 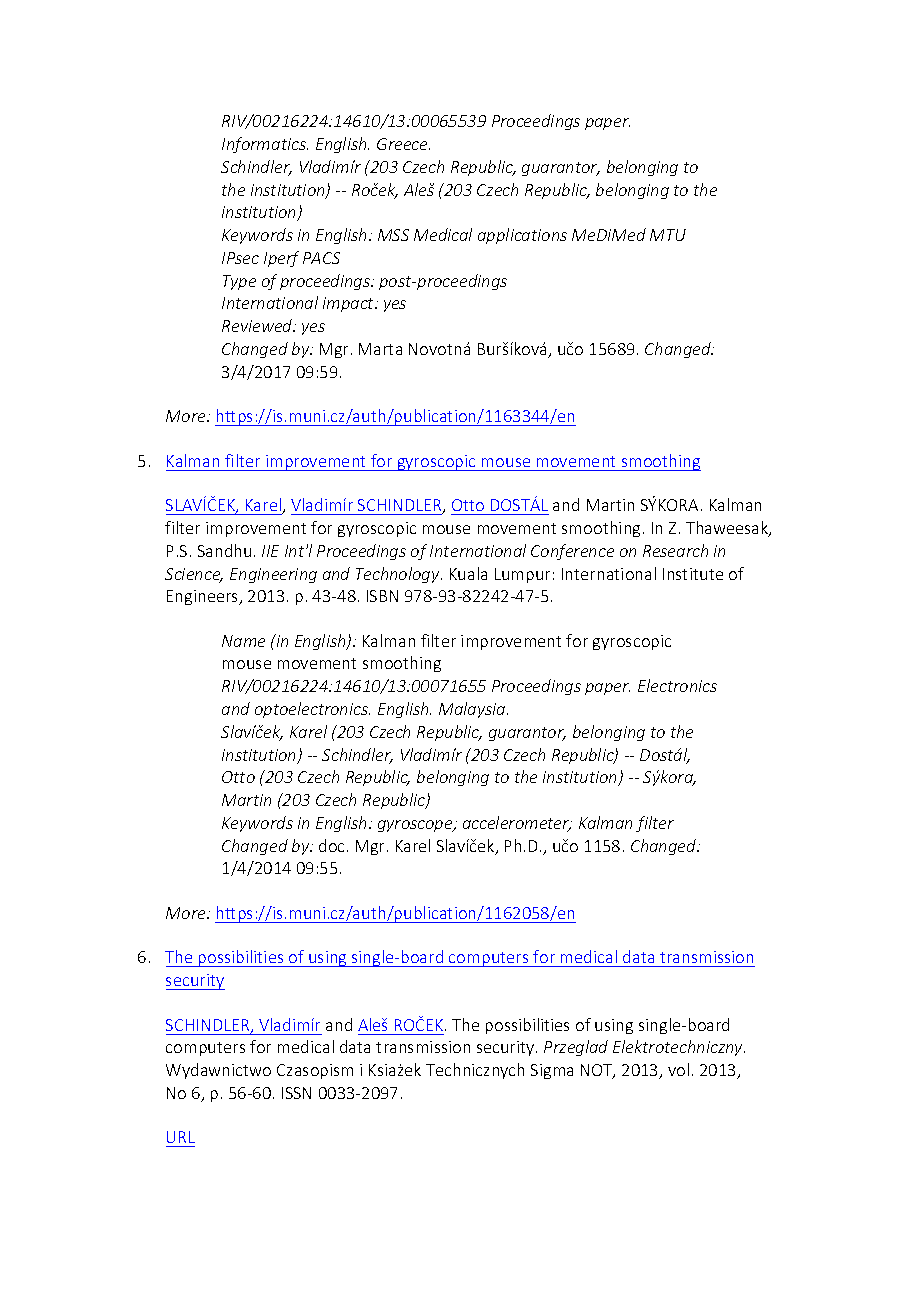 I want to click on Informatics, so click(x=265, y=145).
